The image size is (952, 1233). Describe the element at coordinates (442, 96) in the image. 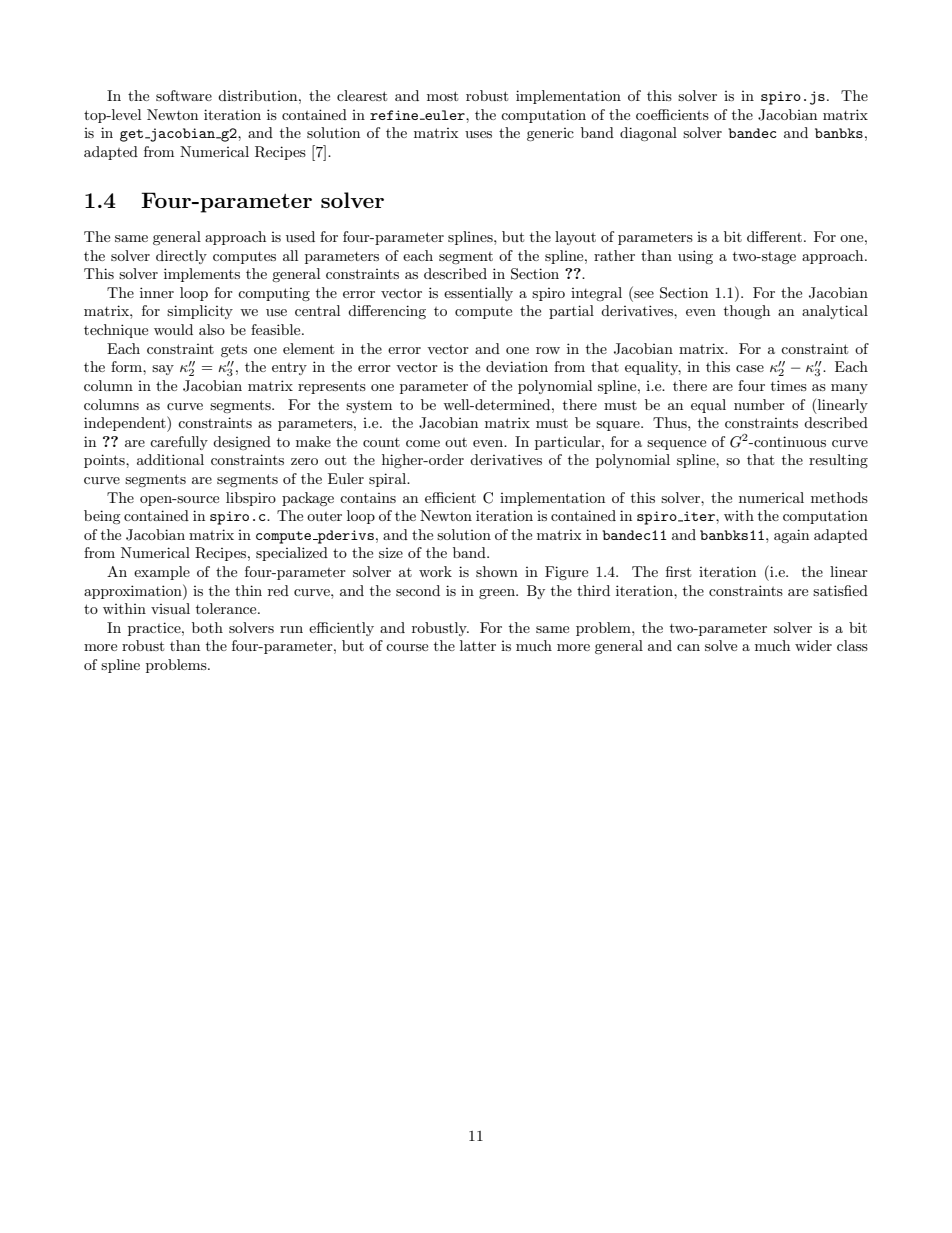

I see `most` at that location.
